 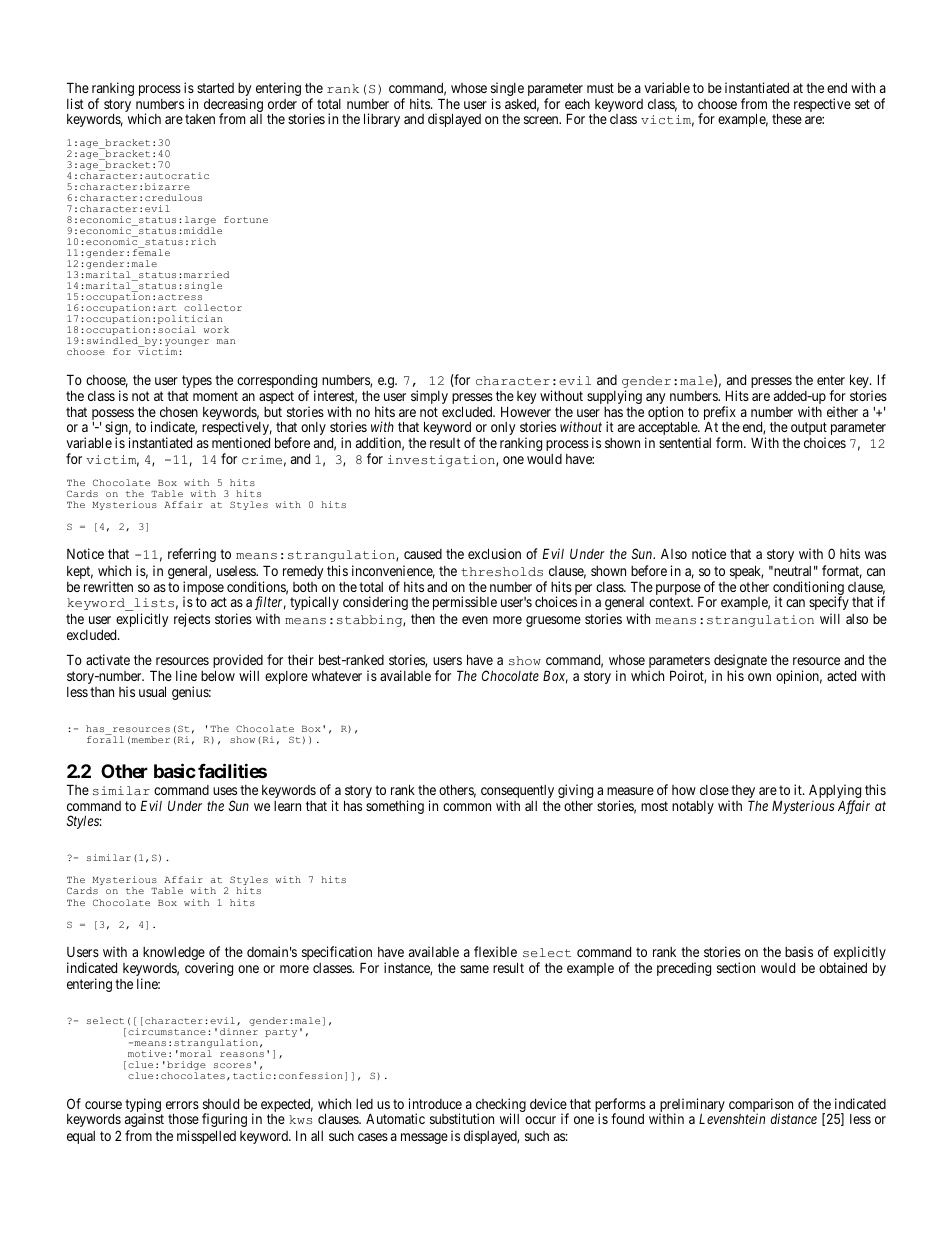 What do you see at coordinates (423, 619) in the document?
I see `then` at bounding box center [423, 619].
